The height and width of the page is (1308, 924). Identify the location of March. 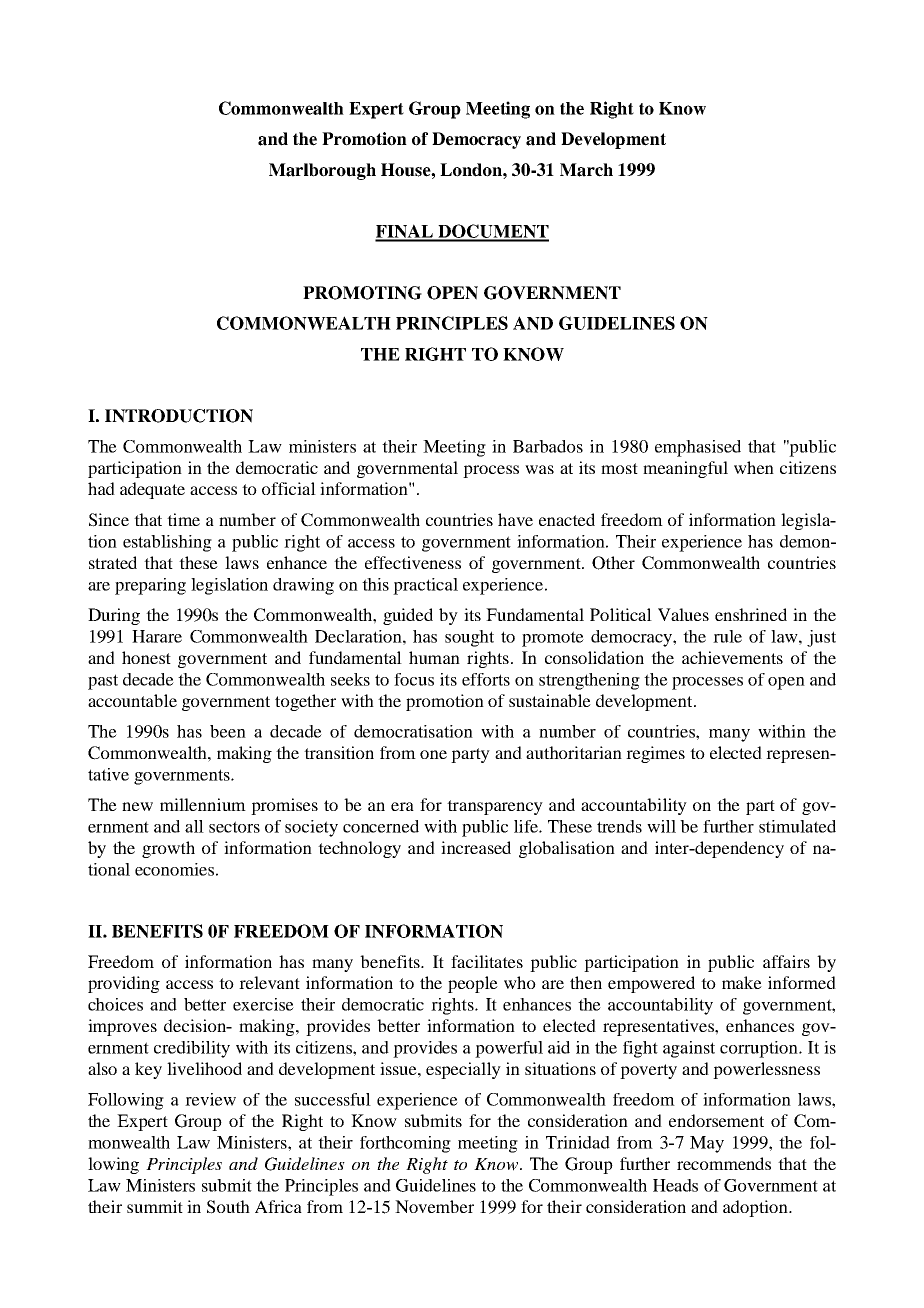
(586, 170).
